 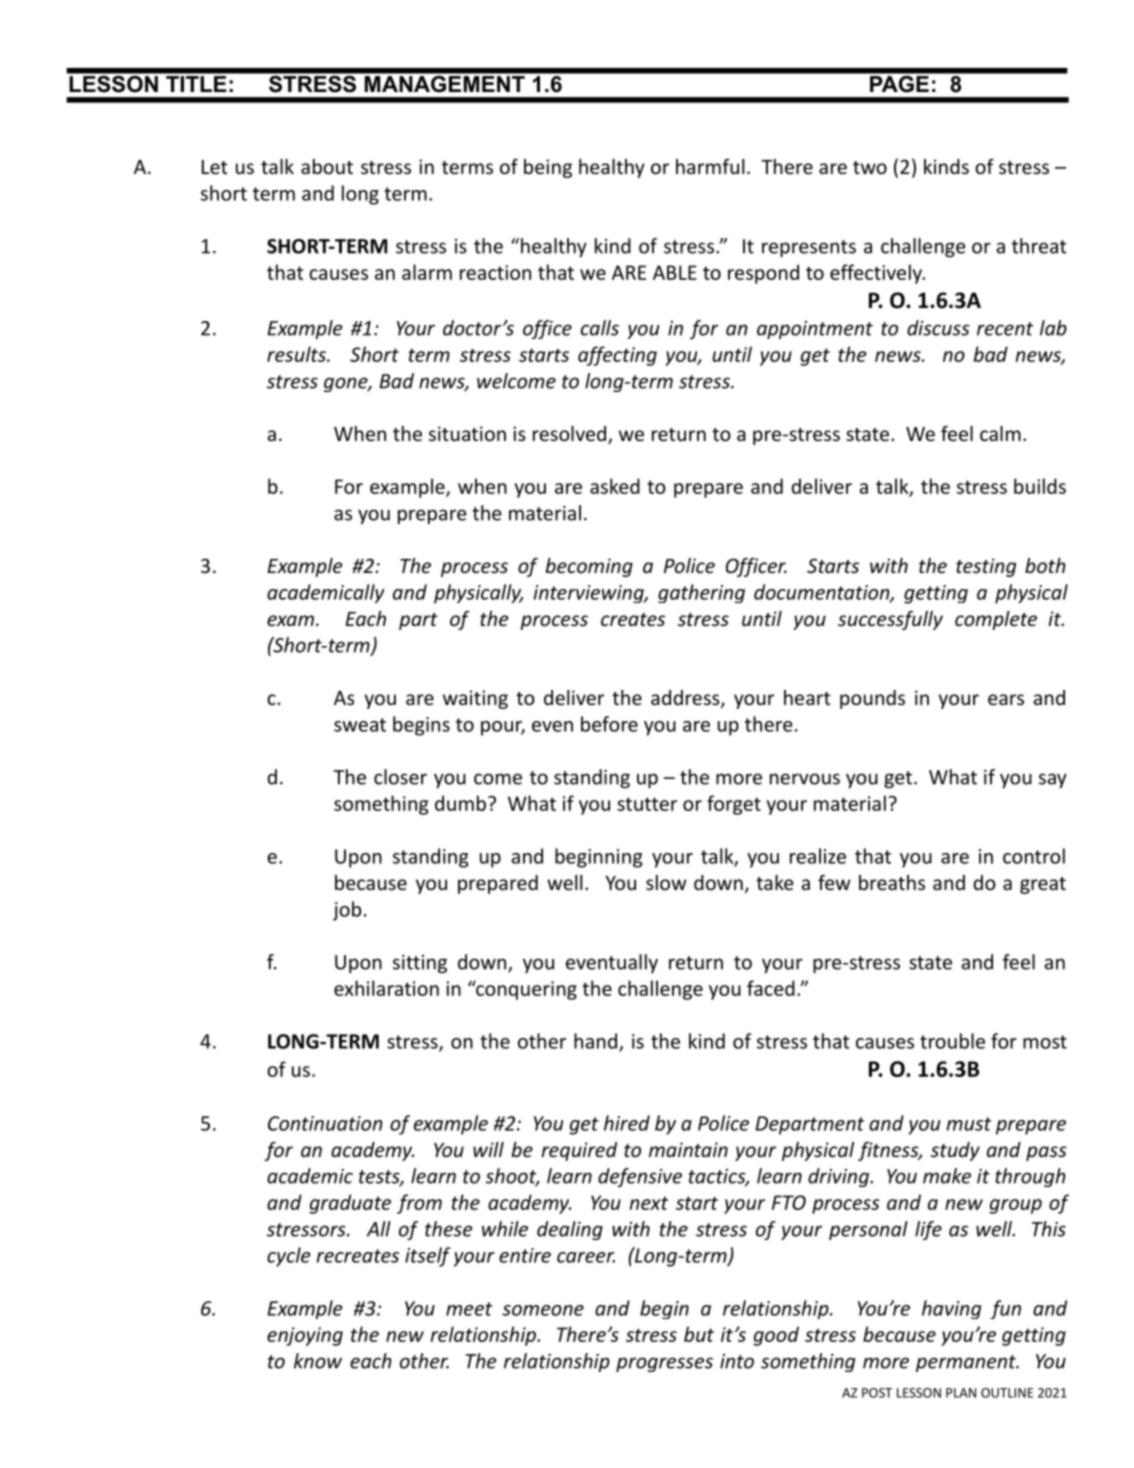 What do you see at coordinates (325, 1123) in the image?
I see `Continuation` at bounding box center [325, 1123].
